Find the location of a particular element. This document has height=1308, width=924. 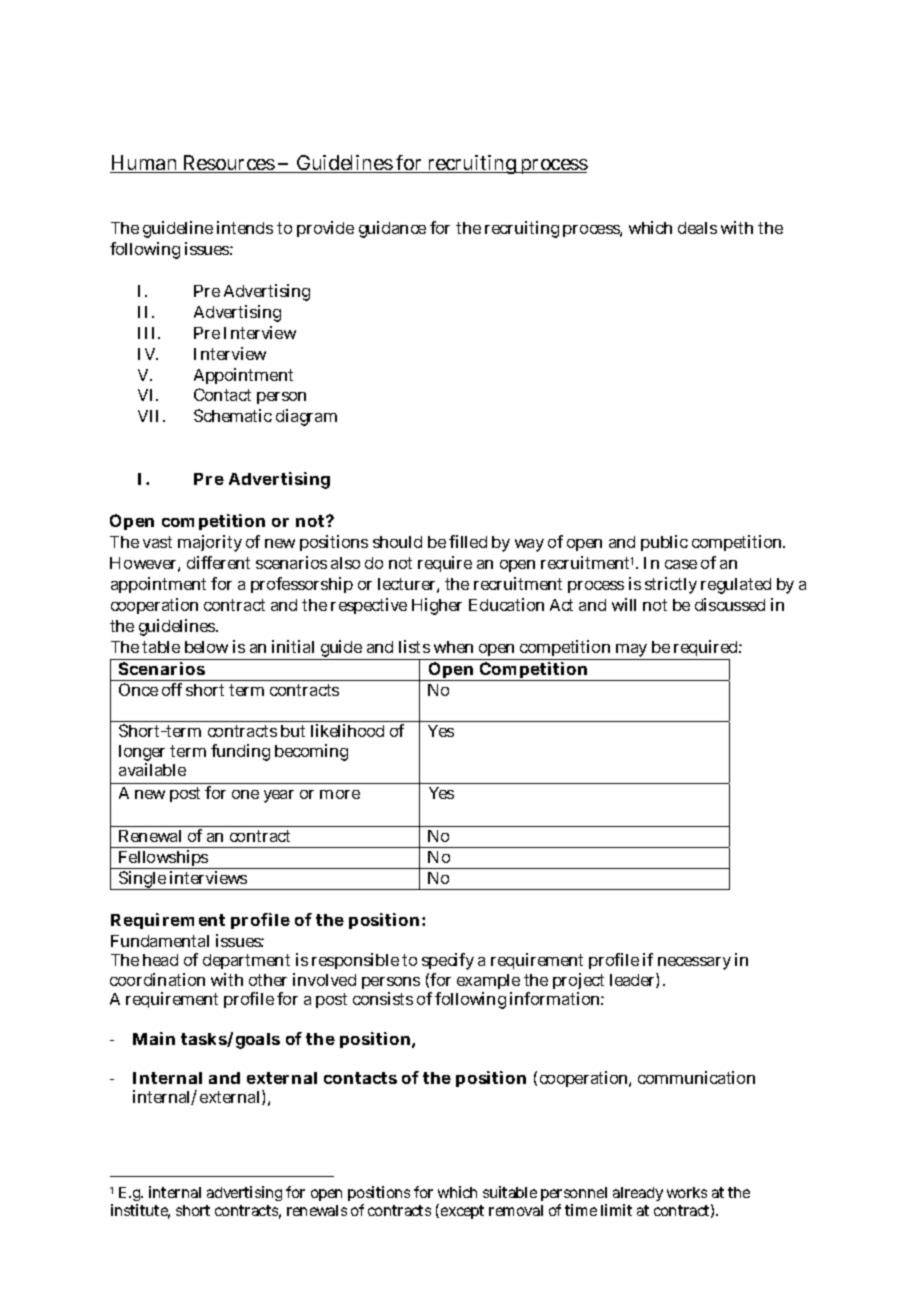

filled is located at coordinates (468, 541).
